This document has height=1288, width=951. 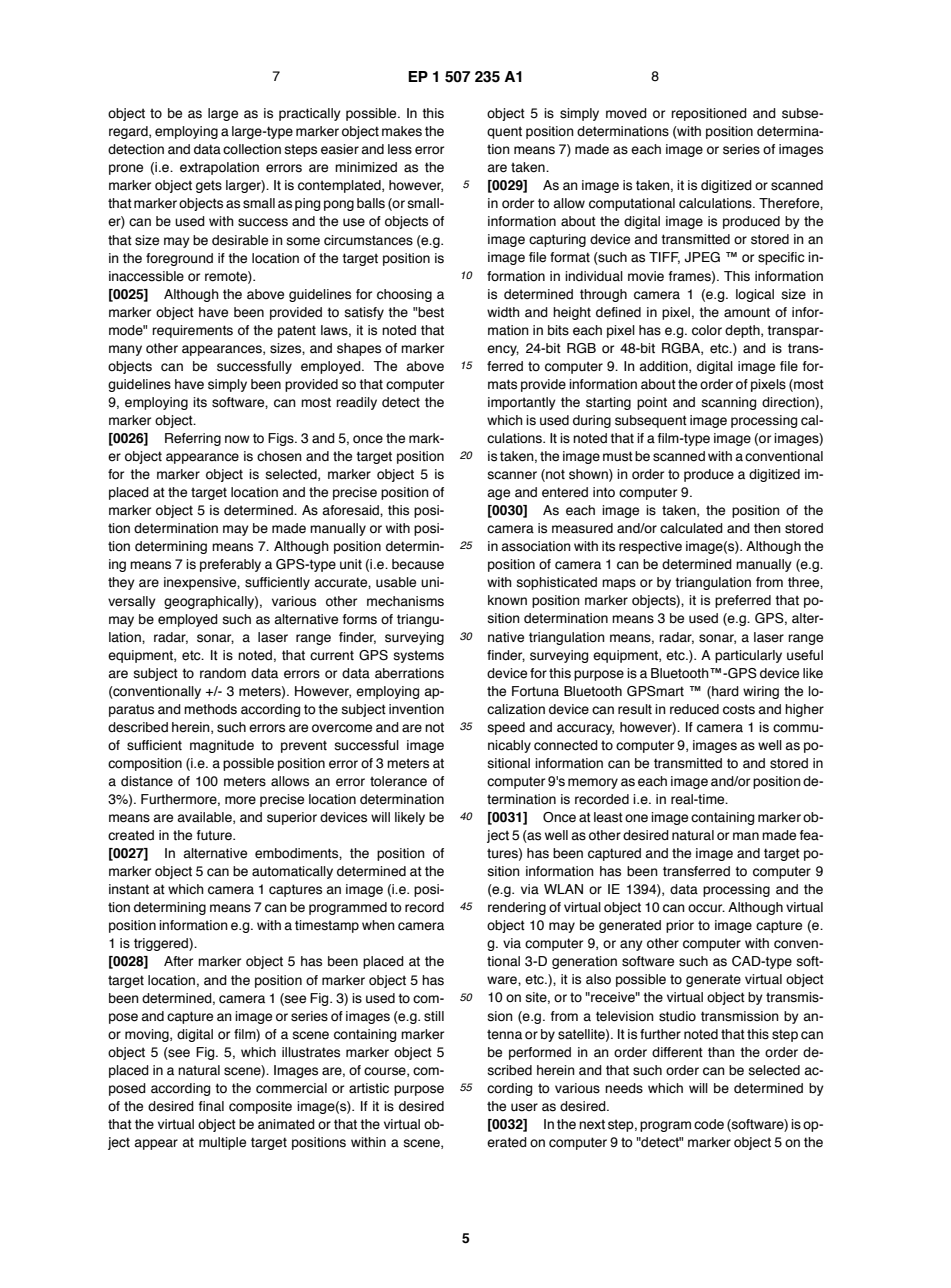 I want to click on particularly, so click(x=748, y=656).
